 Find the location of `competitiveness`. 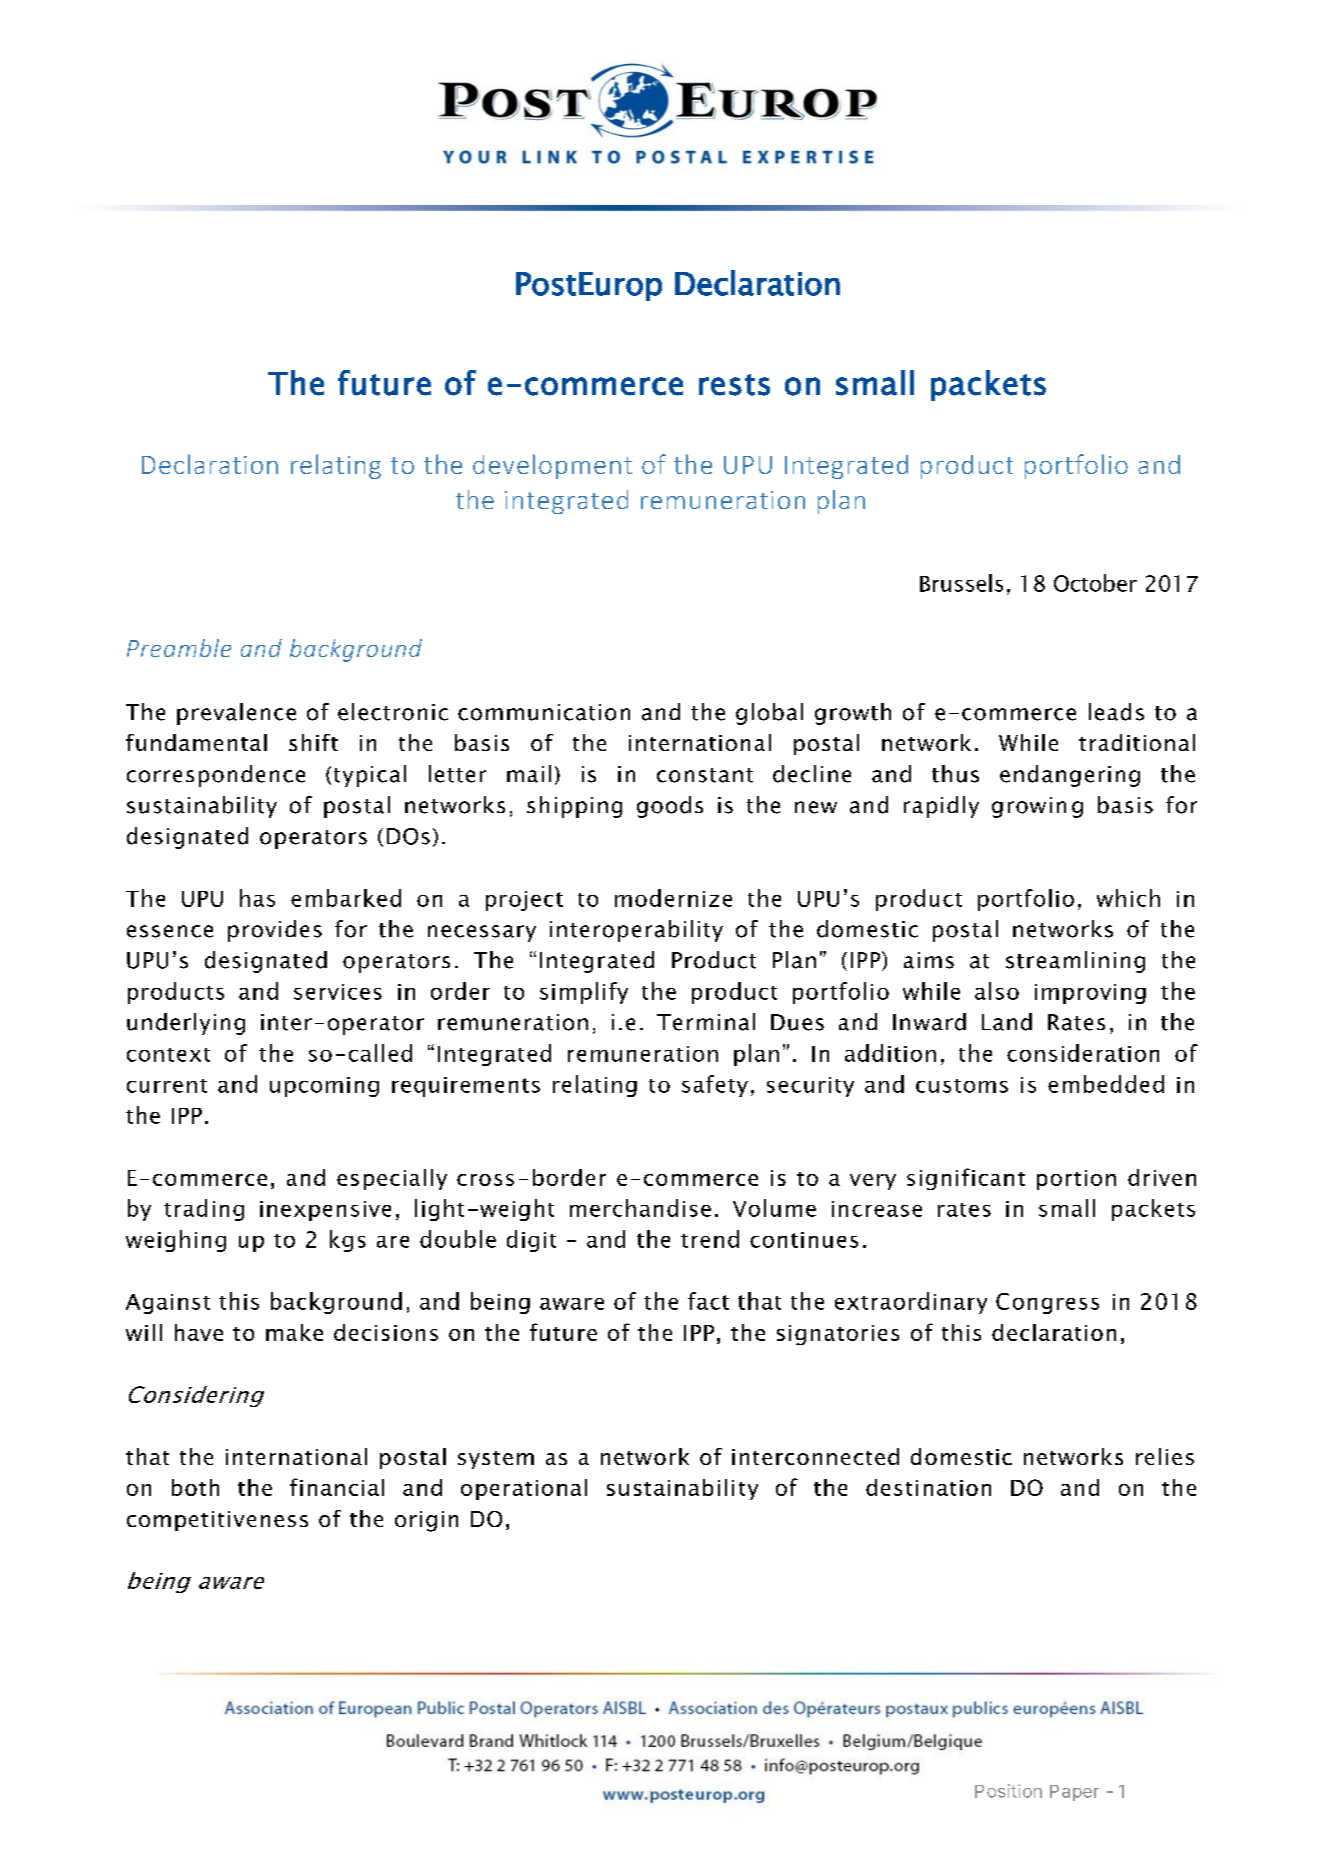

competitiveness is located at coordinates (217, 1521).
